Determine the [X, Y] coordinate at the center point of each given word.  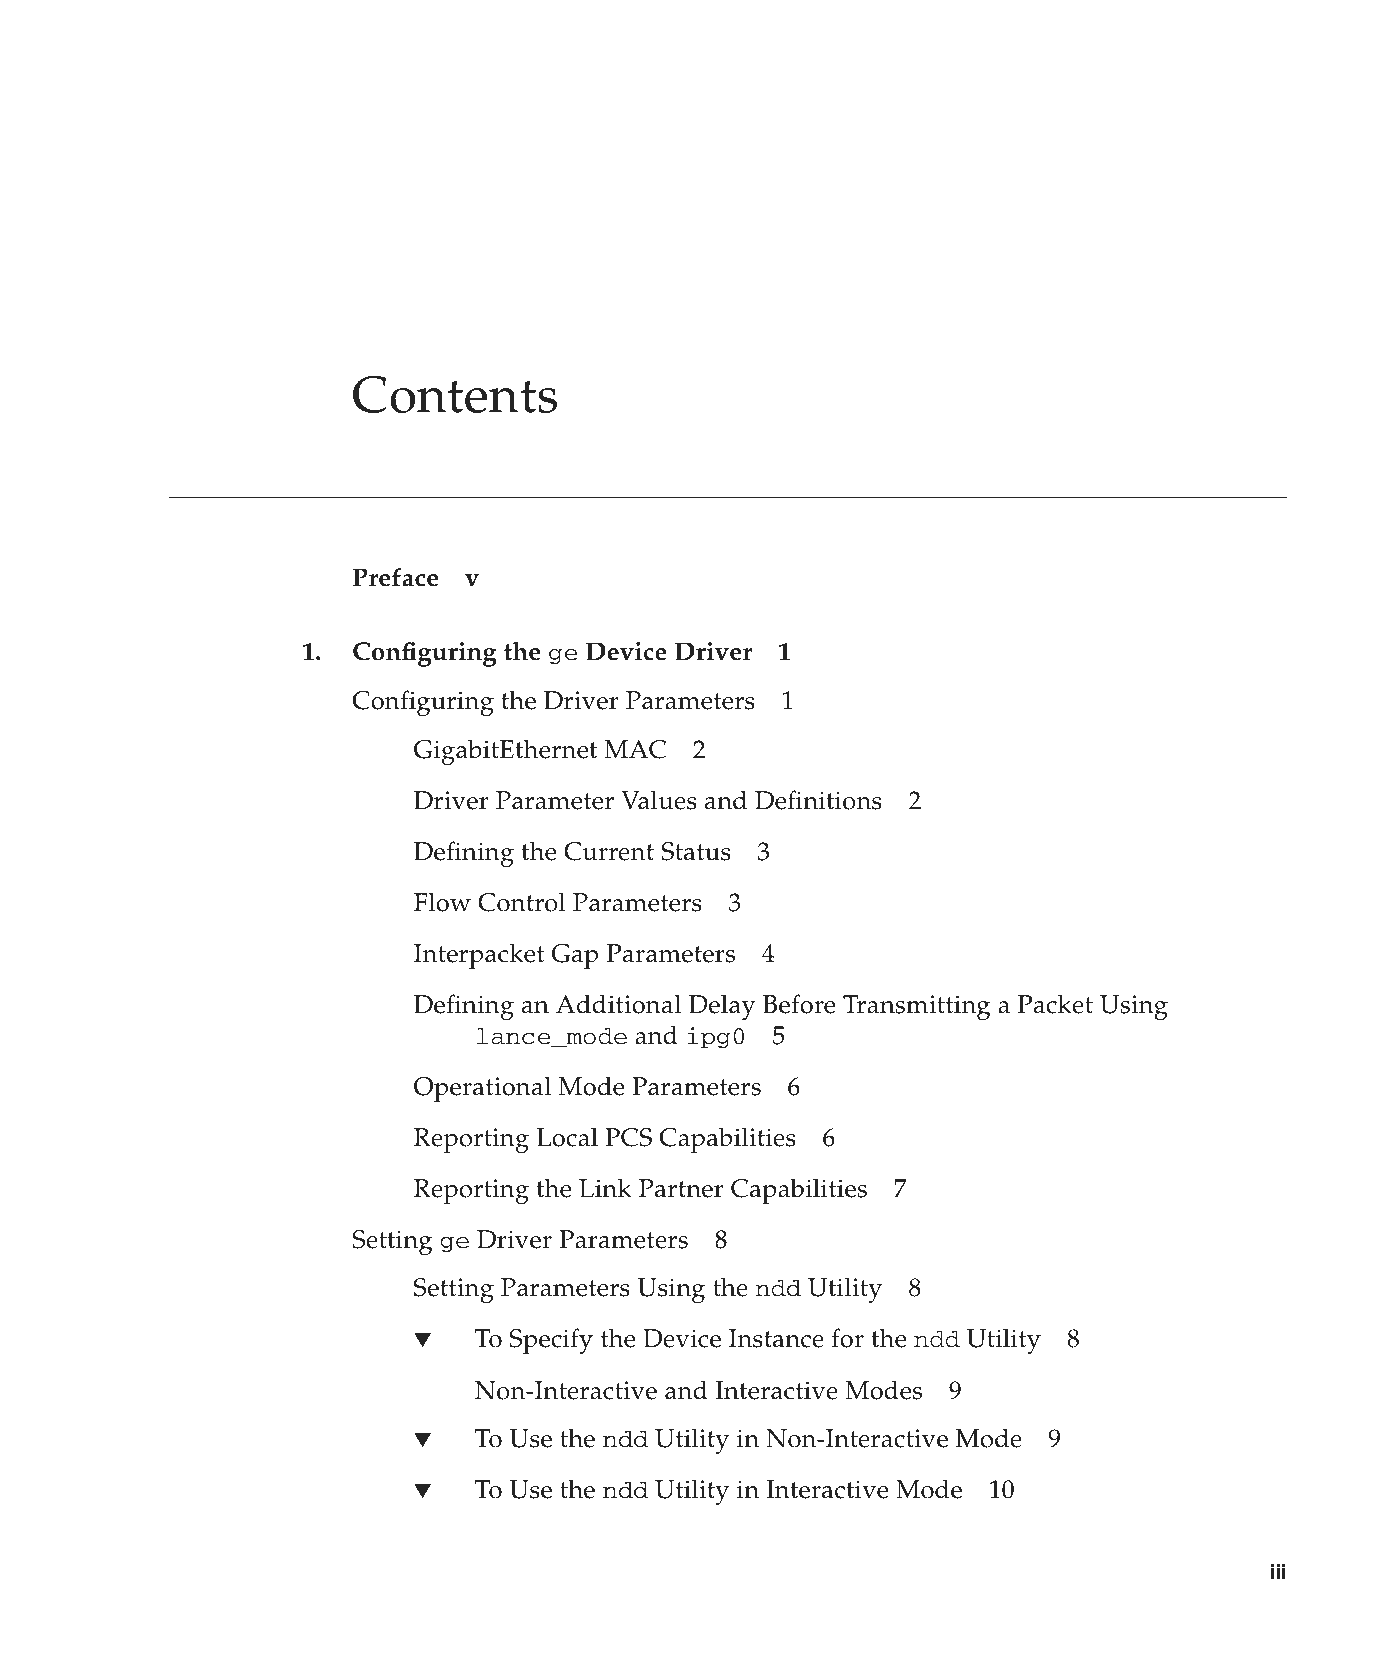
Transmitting [917, 1007]
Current [609, 851]
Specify [551, 1341]
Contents [455, 394]
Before [799, 1004]
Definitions [818, 800]
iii [1278, 1571]
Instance [776, 1338]
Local [567, 1137]
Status [696, 851]
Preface [395, 577]
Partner [681, 1188]
